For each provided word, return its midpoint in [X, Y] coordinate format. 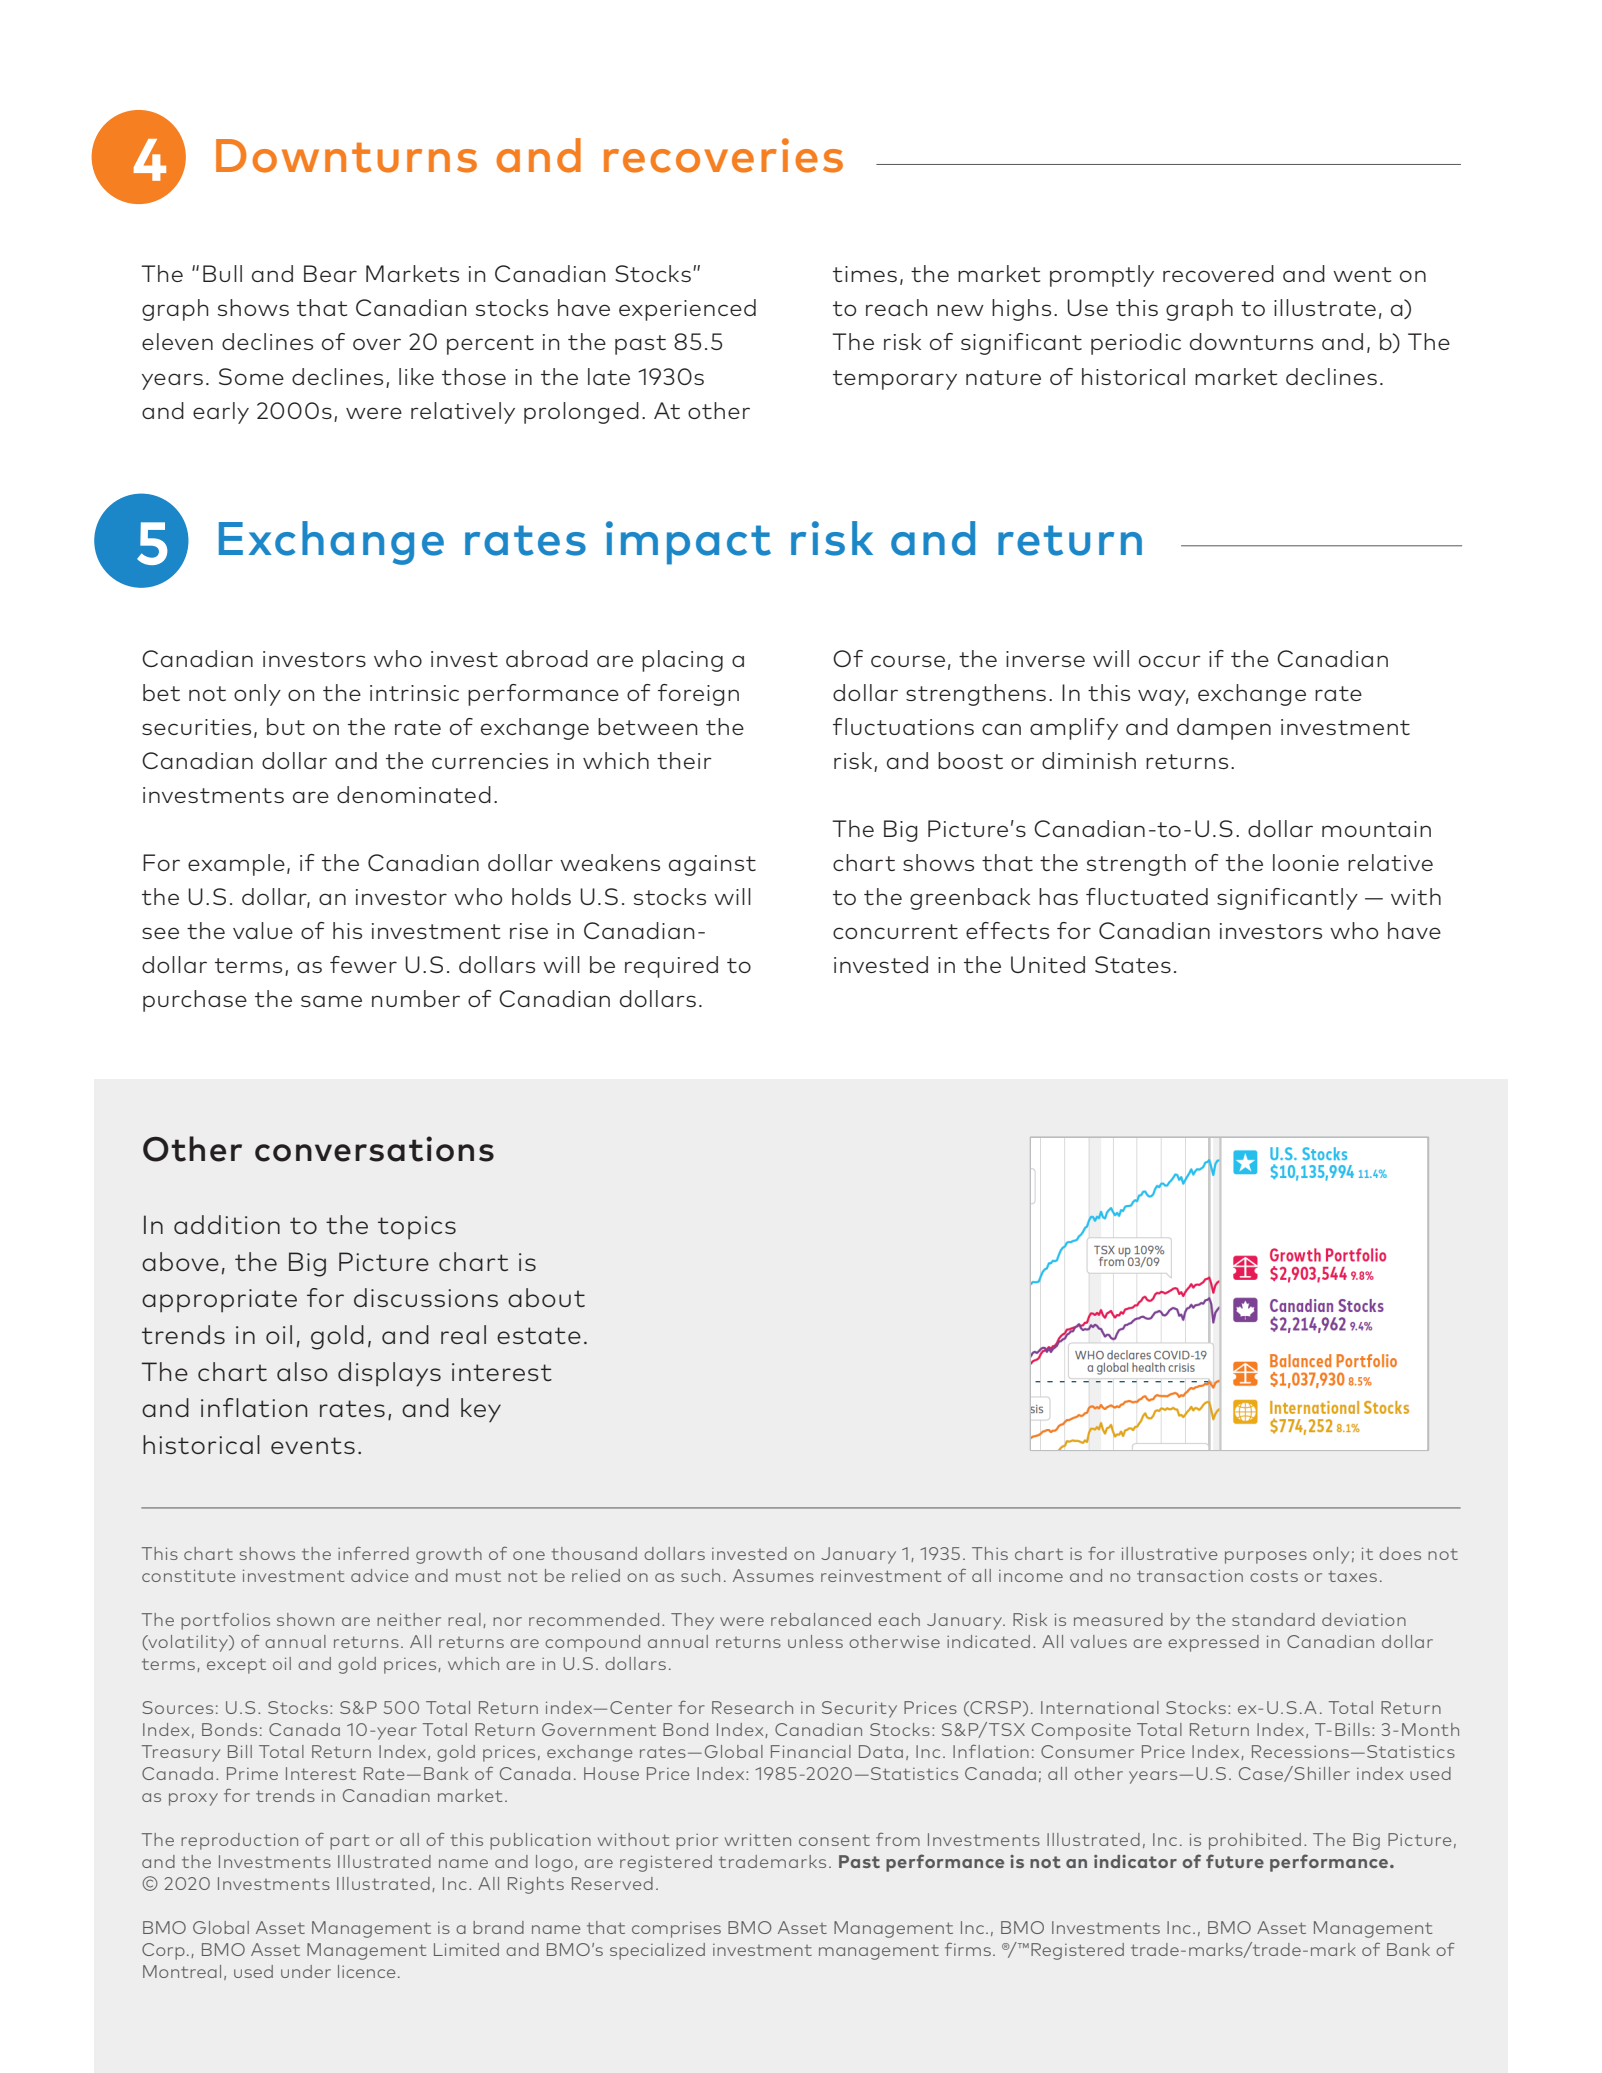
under [306, 1971]
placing [682, 661]
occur [1170, 661]
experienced [687, 310]
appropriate [219, 1300]
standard [1273, 1619]
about [546, 1297]
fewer [363, 964]
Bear [330, 273]
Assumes [773, 1575]
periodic [1136, 344]
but [286, 726]
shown [305, 1619]
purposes [1266, 1557]
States [1133, 964]
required [671, 967]
